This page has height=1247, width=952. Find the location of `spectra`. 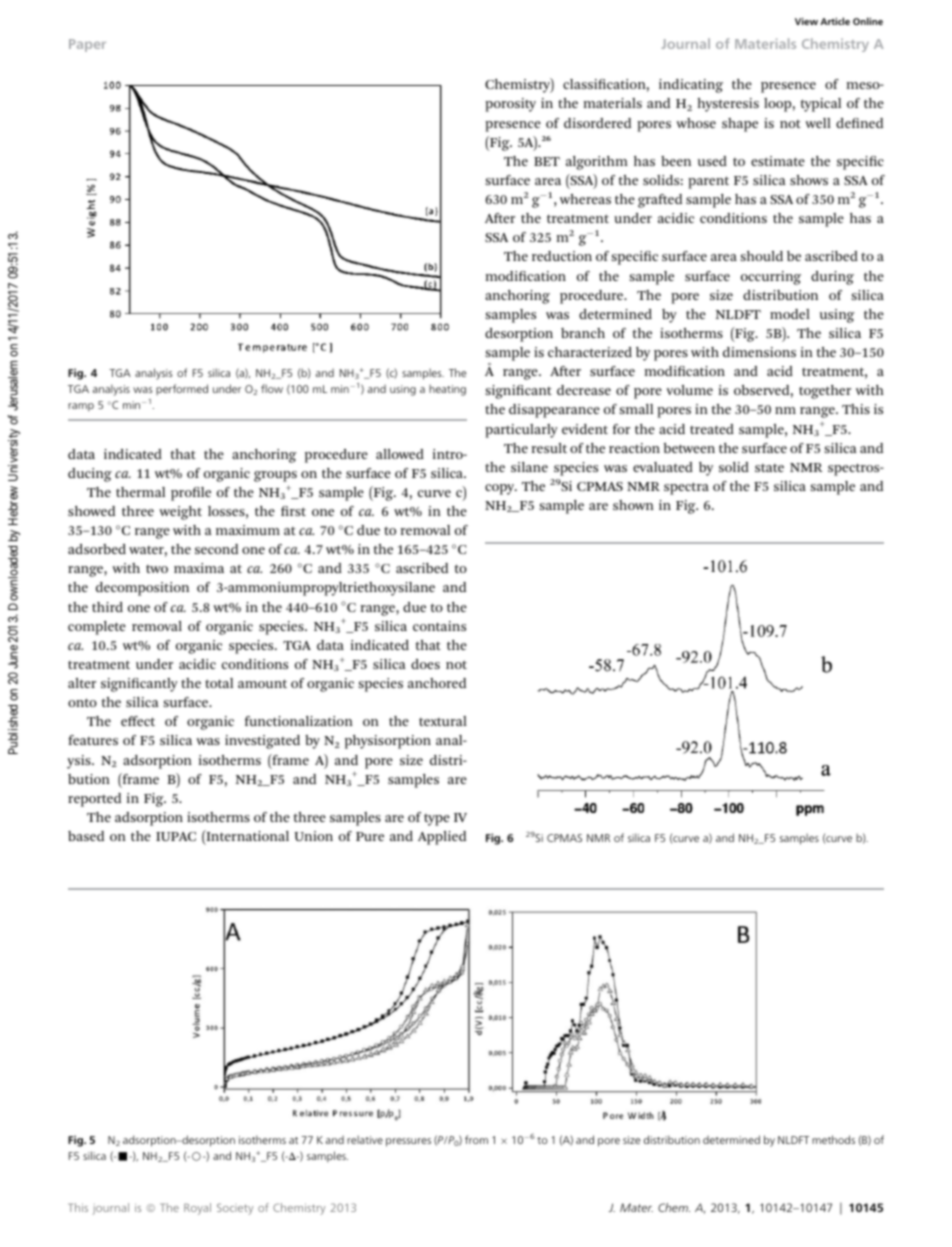

spectra is located at coordinates (686, 488).
